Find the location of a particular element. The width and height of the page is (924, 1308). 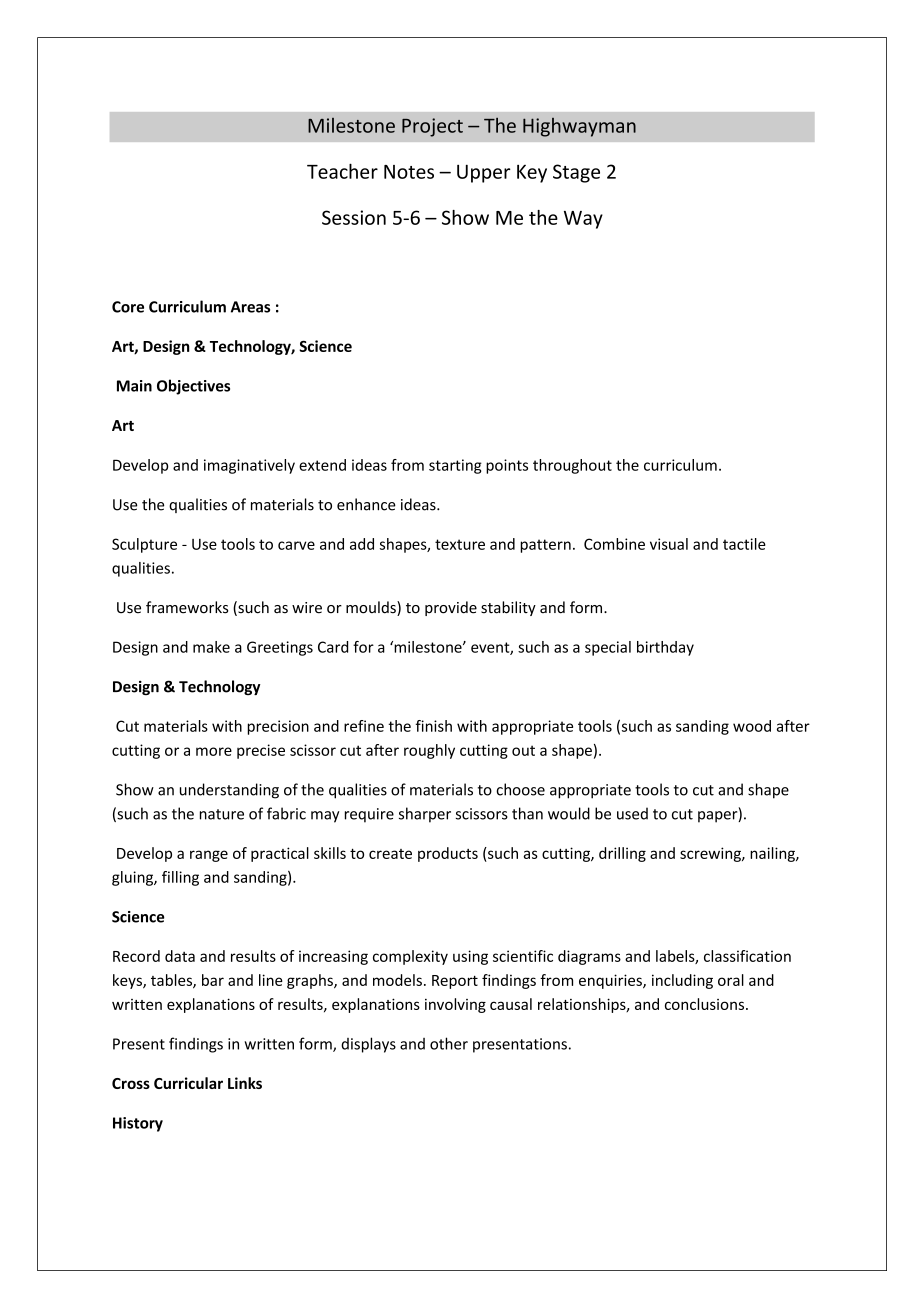

Upper is located at coordinates (484, 173).
